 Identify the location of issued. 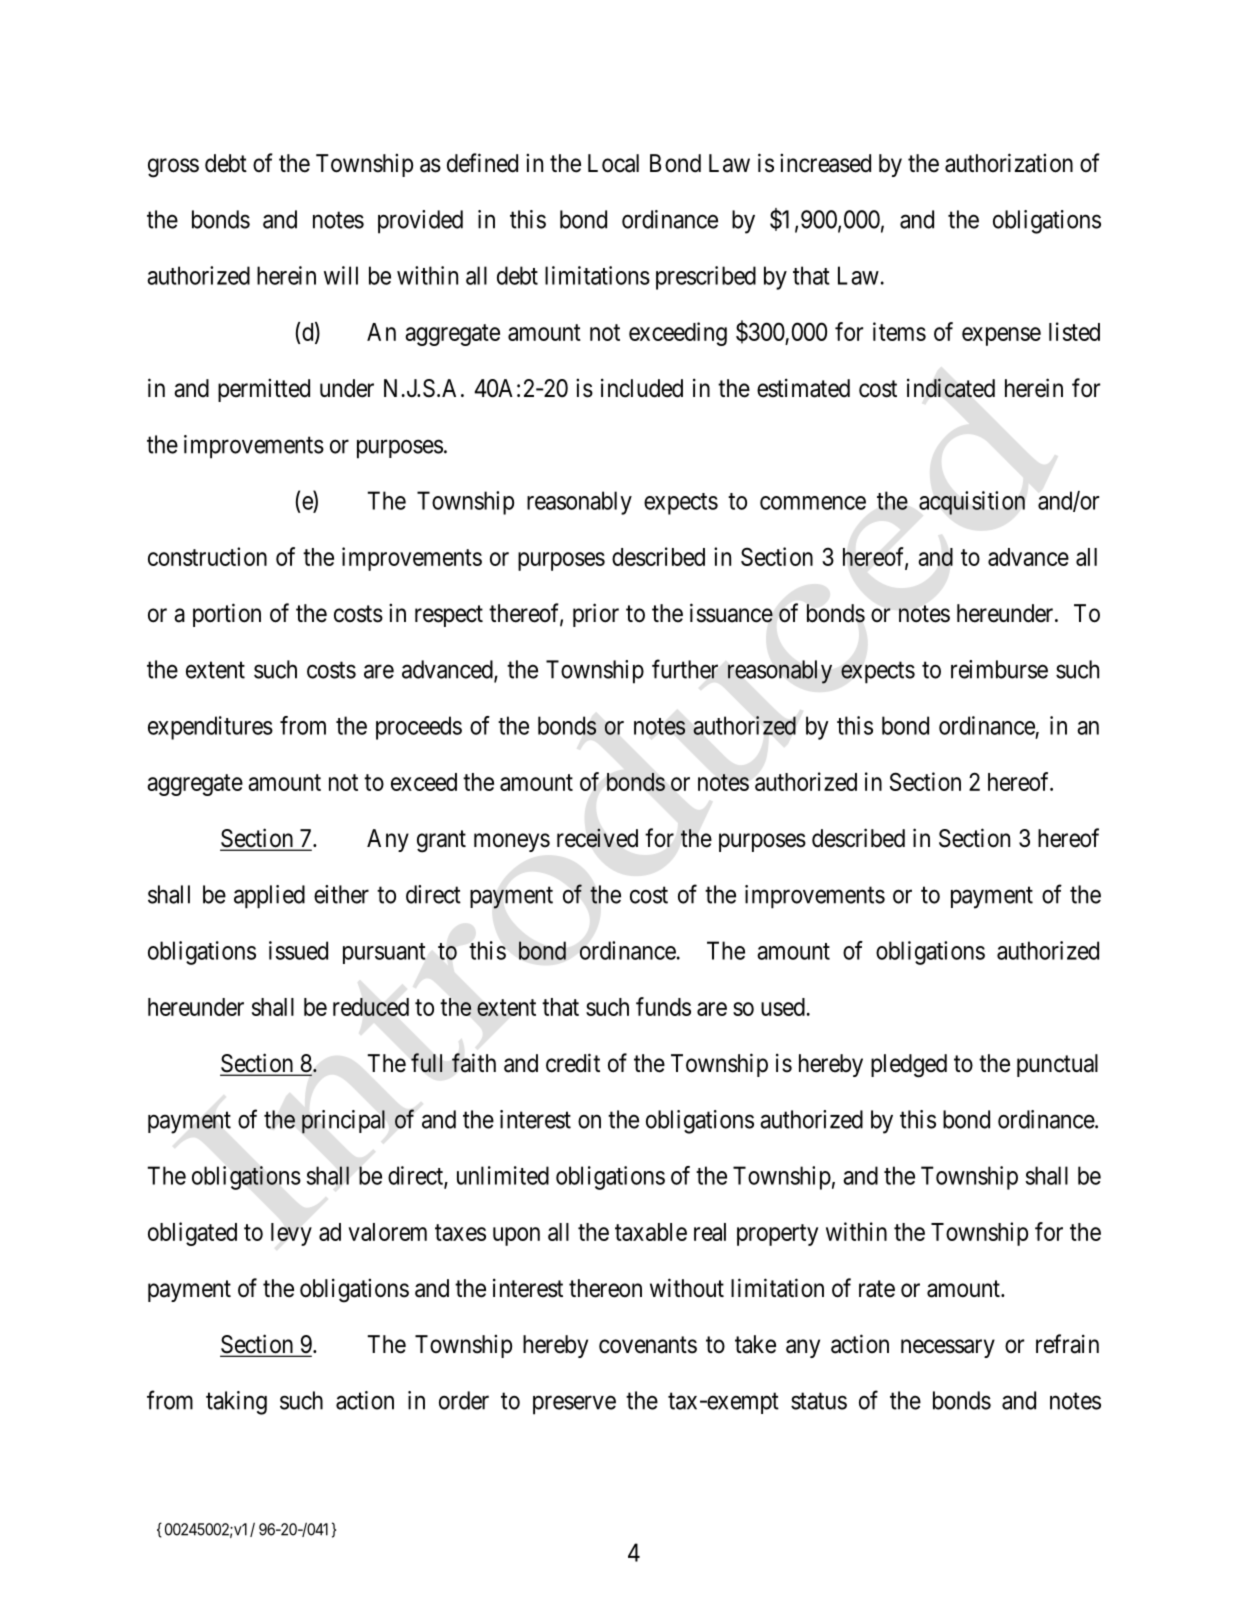
(298, 950).
